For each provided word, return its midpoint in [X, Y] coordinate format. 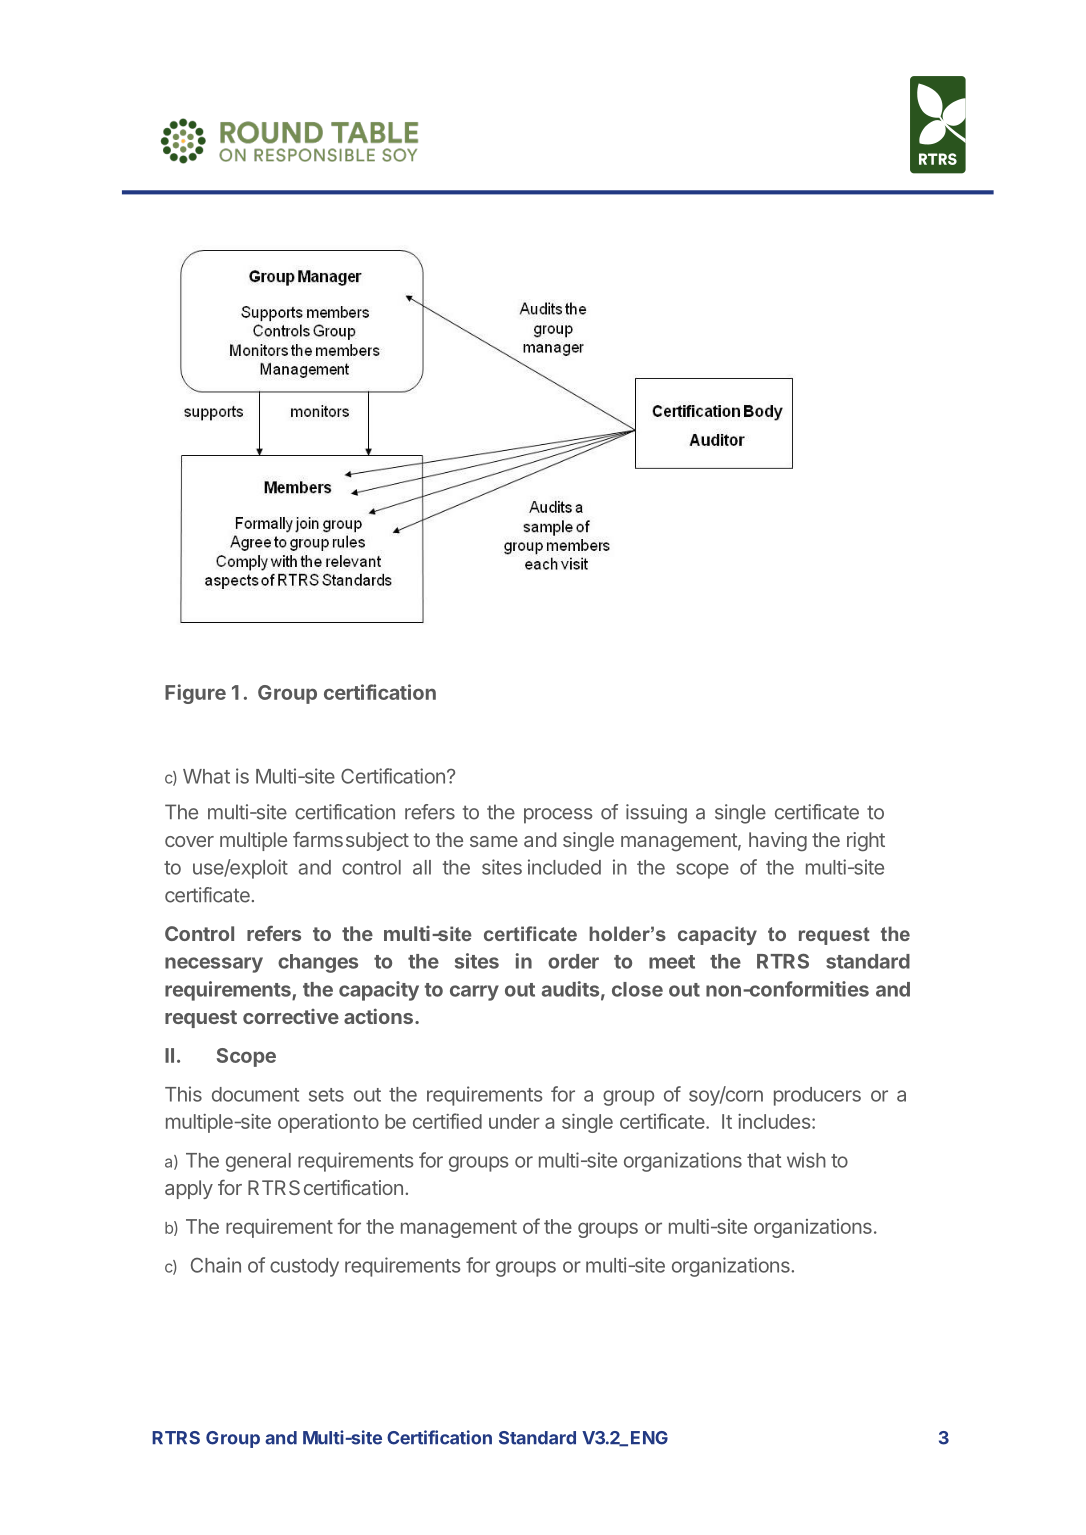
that [764, 1160]
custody [304, 1267]
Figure [195, 694]
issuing [656, 814]
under [514, 1121]
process [558, 816]
